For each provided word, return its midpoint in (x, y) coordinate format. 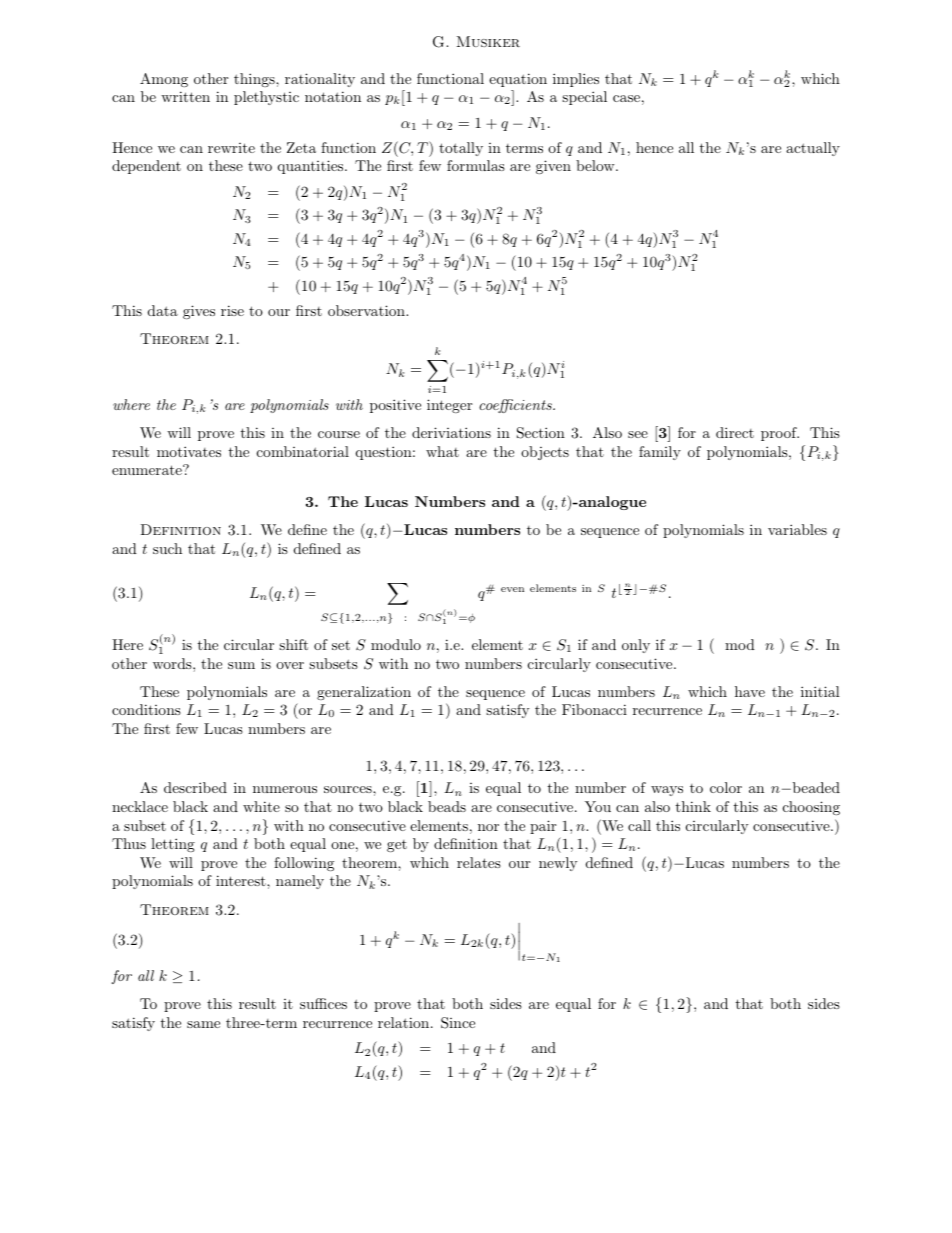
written (185, 96)
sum (241, 665)
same (203, 1024)
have (750, 691)
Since (458, 1023)
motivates (189, 451)
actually (813, 149)
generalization (364, 693)
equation (518, 80)
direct (735, 432)
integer (449, 406)
